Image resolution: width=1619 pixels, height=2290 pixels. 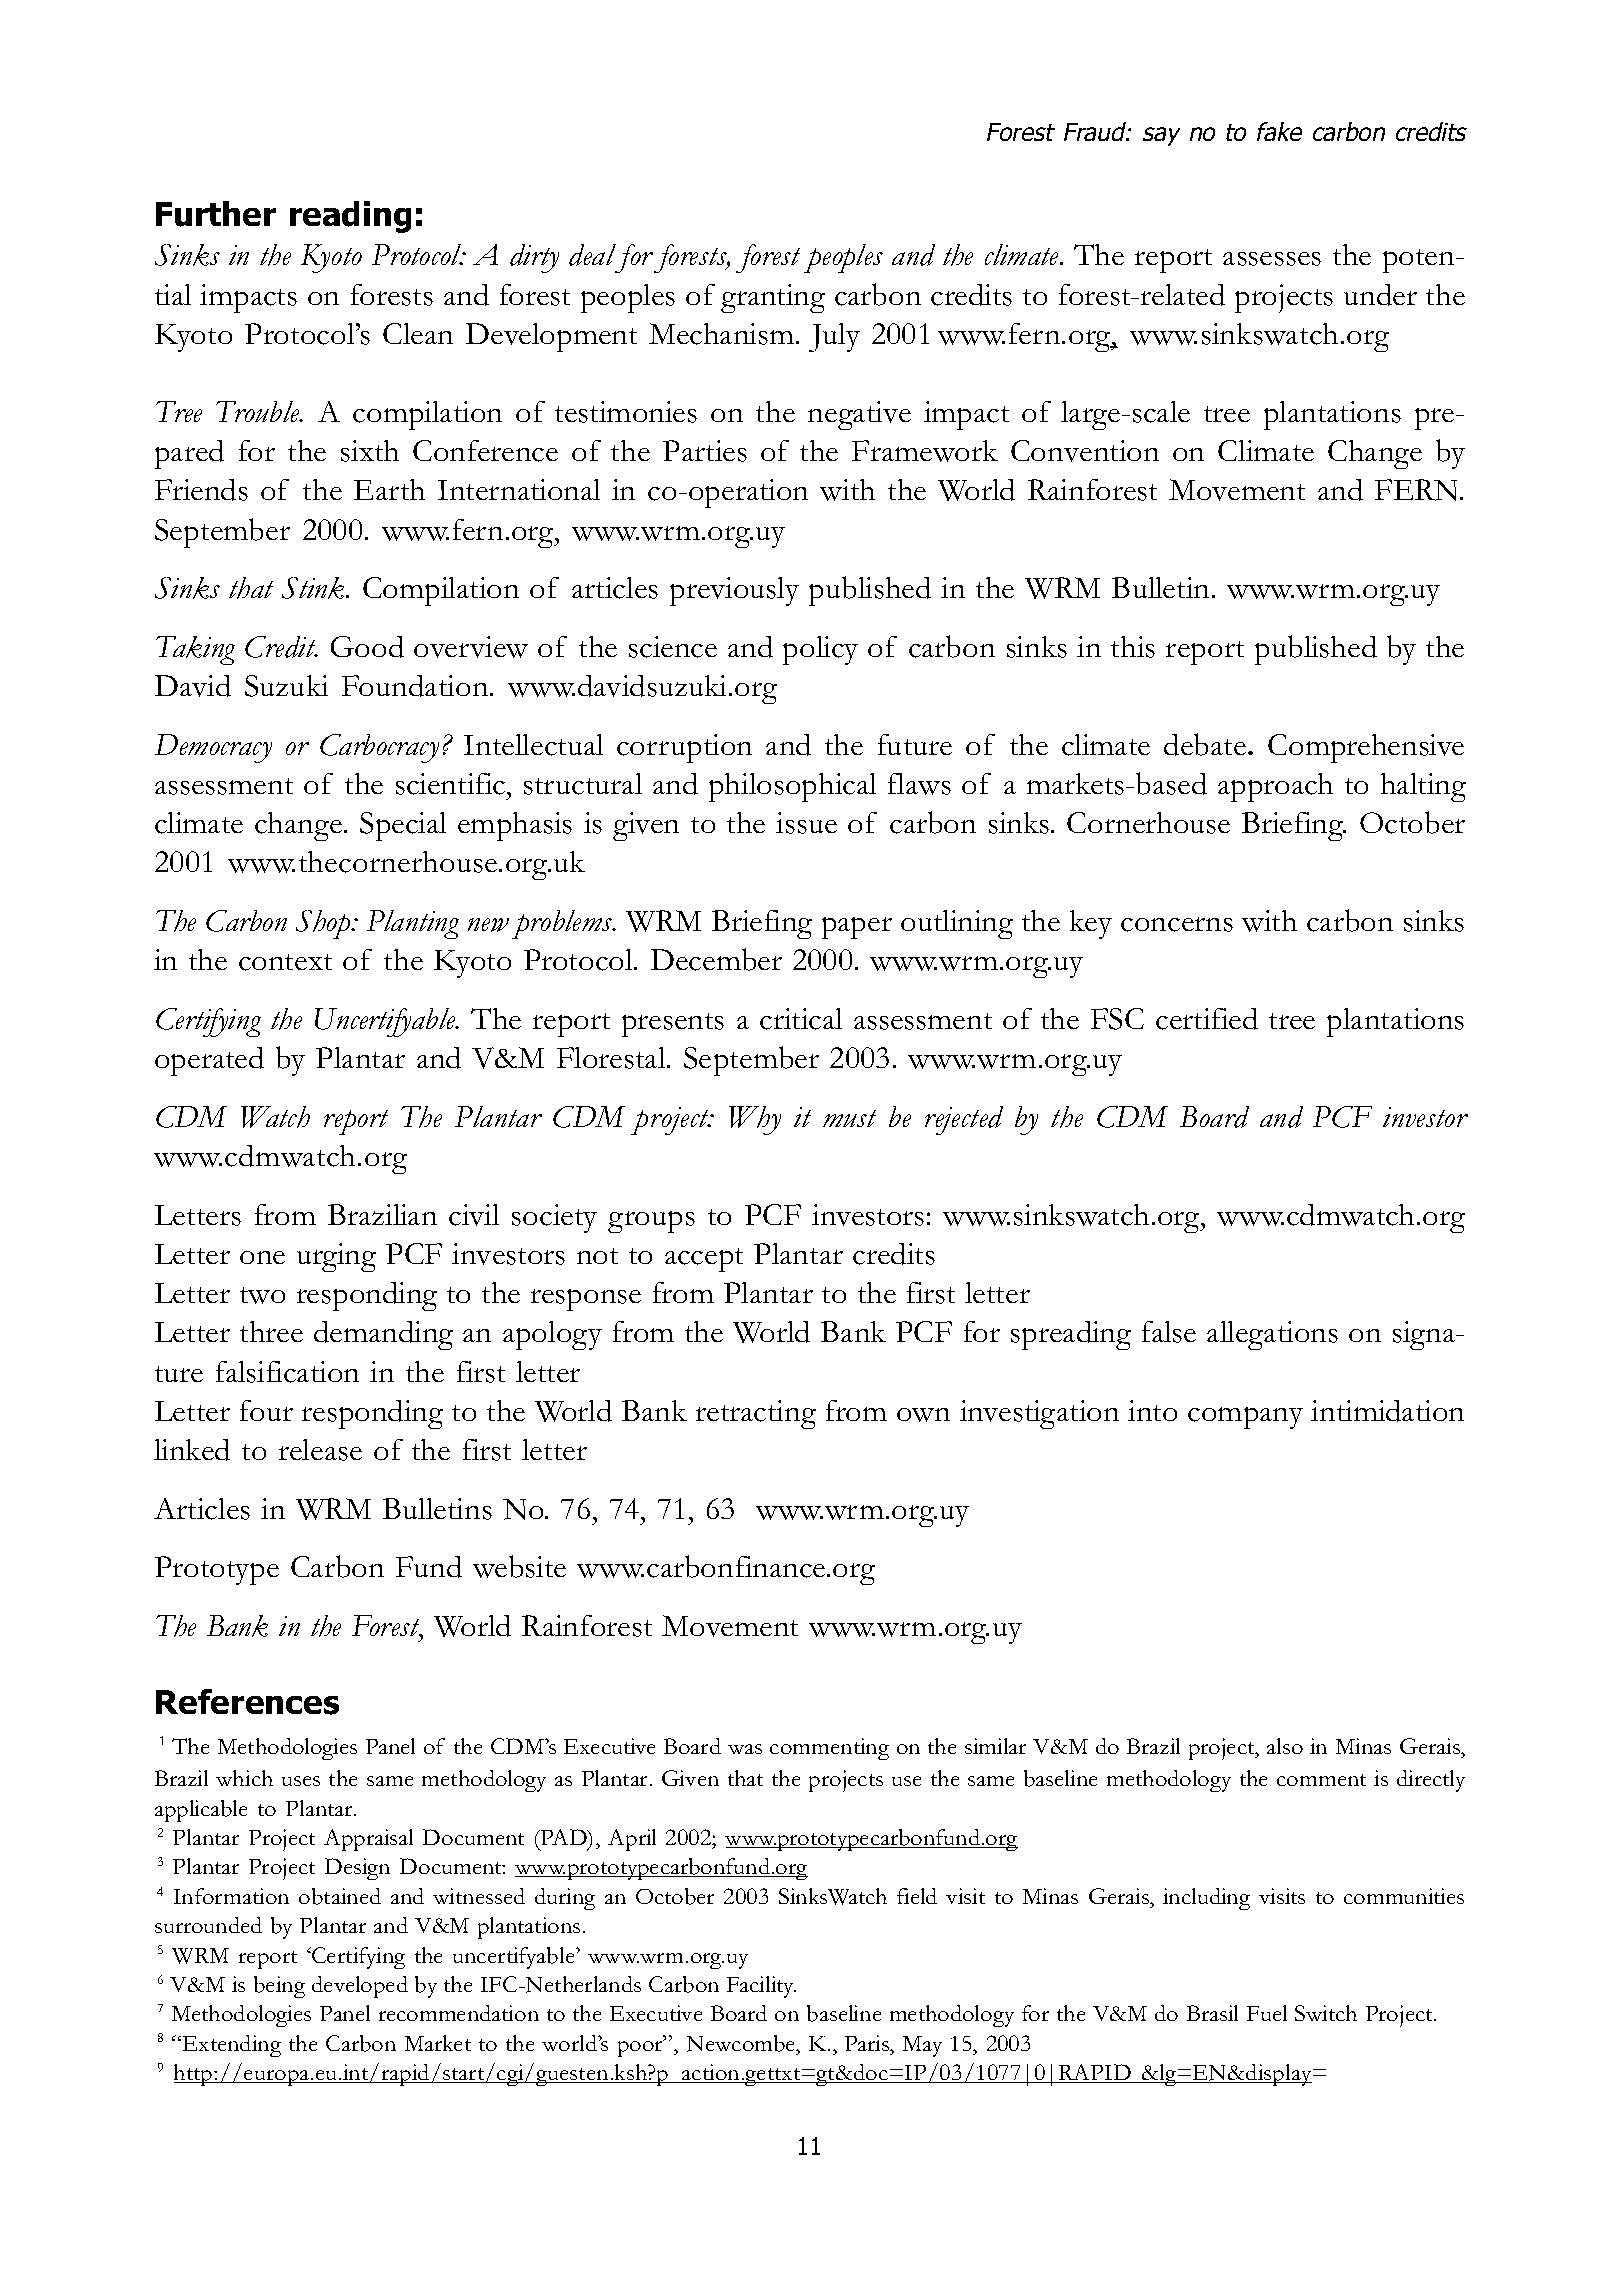 I want to click on Facility, so click(x=761, y=1987).
